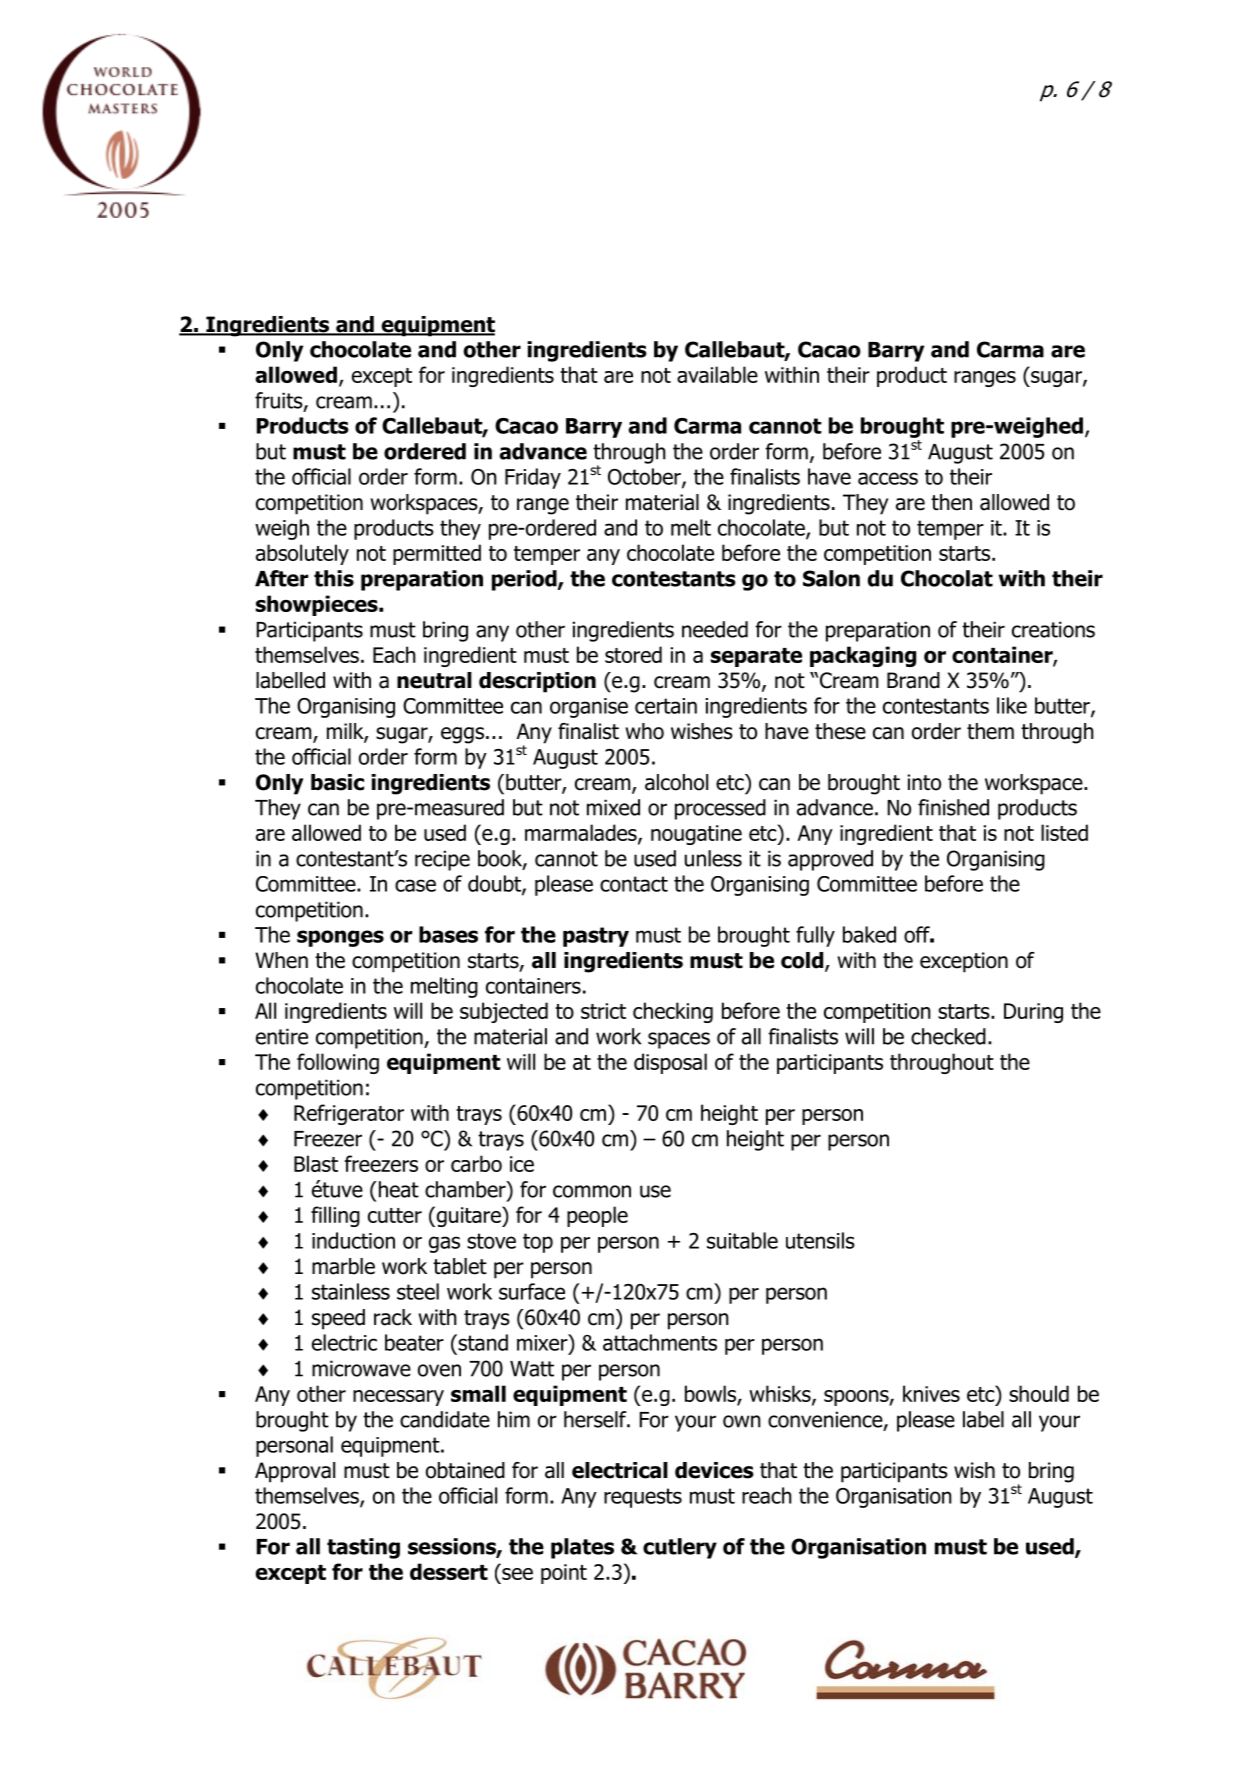 The width and height of the screenshot is (1254, 1775). Describe the element at coordinates (1033, 1013) in the screenshot. I see `During` at that location.
